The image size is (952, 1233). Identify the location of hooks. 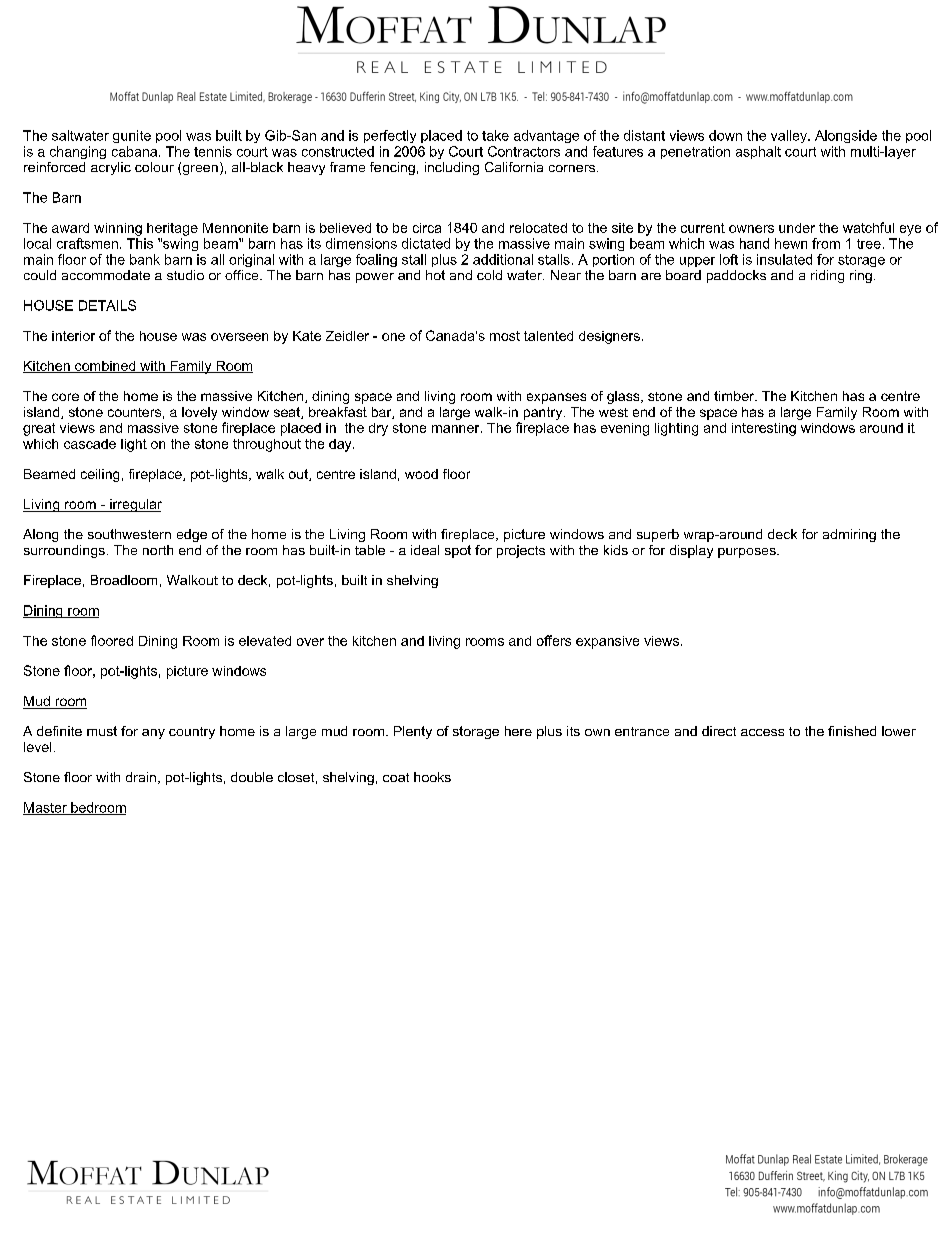
(432, 777).
